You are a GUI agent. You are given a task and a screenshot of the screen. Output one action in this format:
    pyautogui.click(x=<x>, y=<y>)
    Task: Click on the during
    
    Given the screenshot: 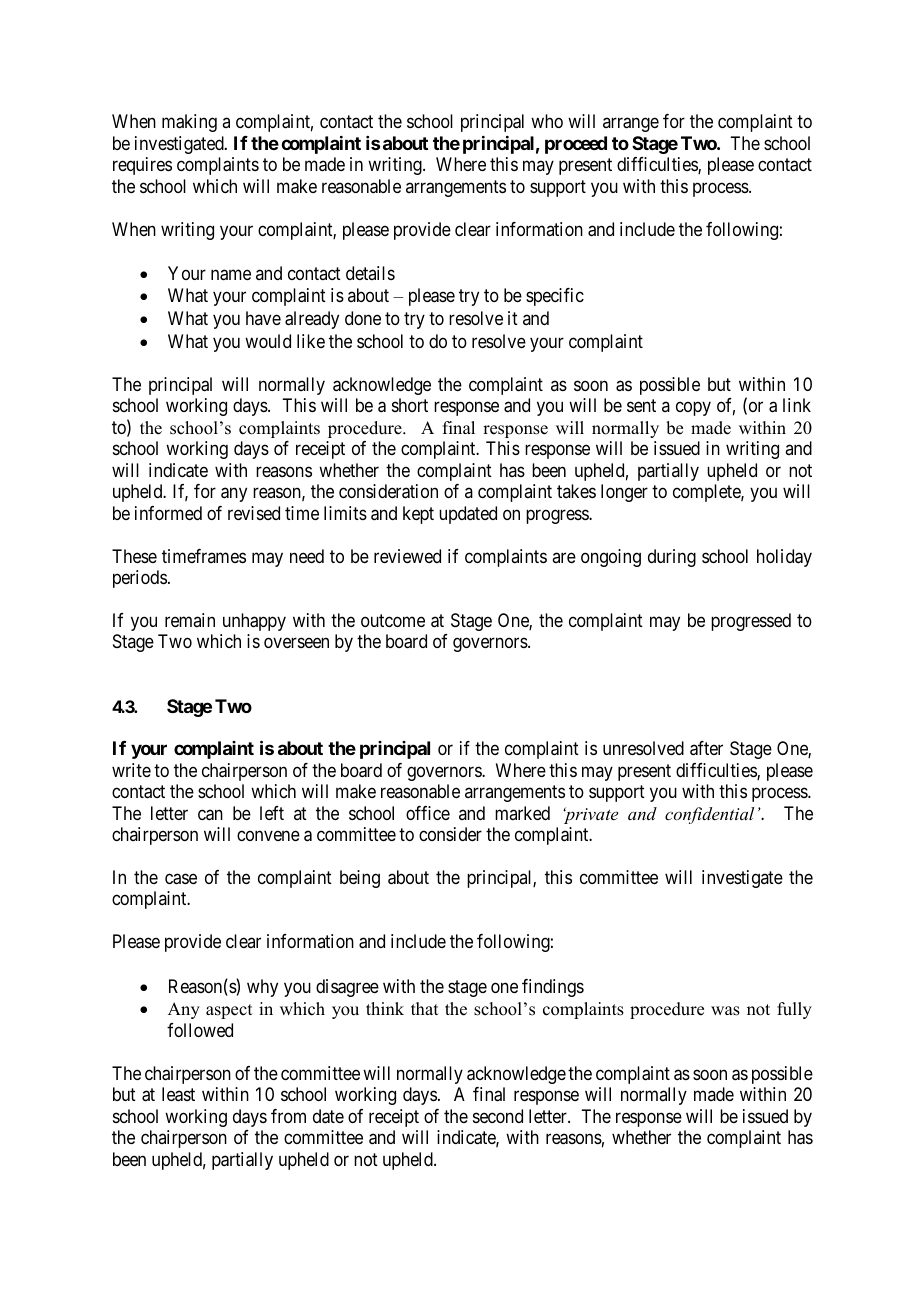 What is the action you would take?
    pyautogui.click(x=672, y=558)
